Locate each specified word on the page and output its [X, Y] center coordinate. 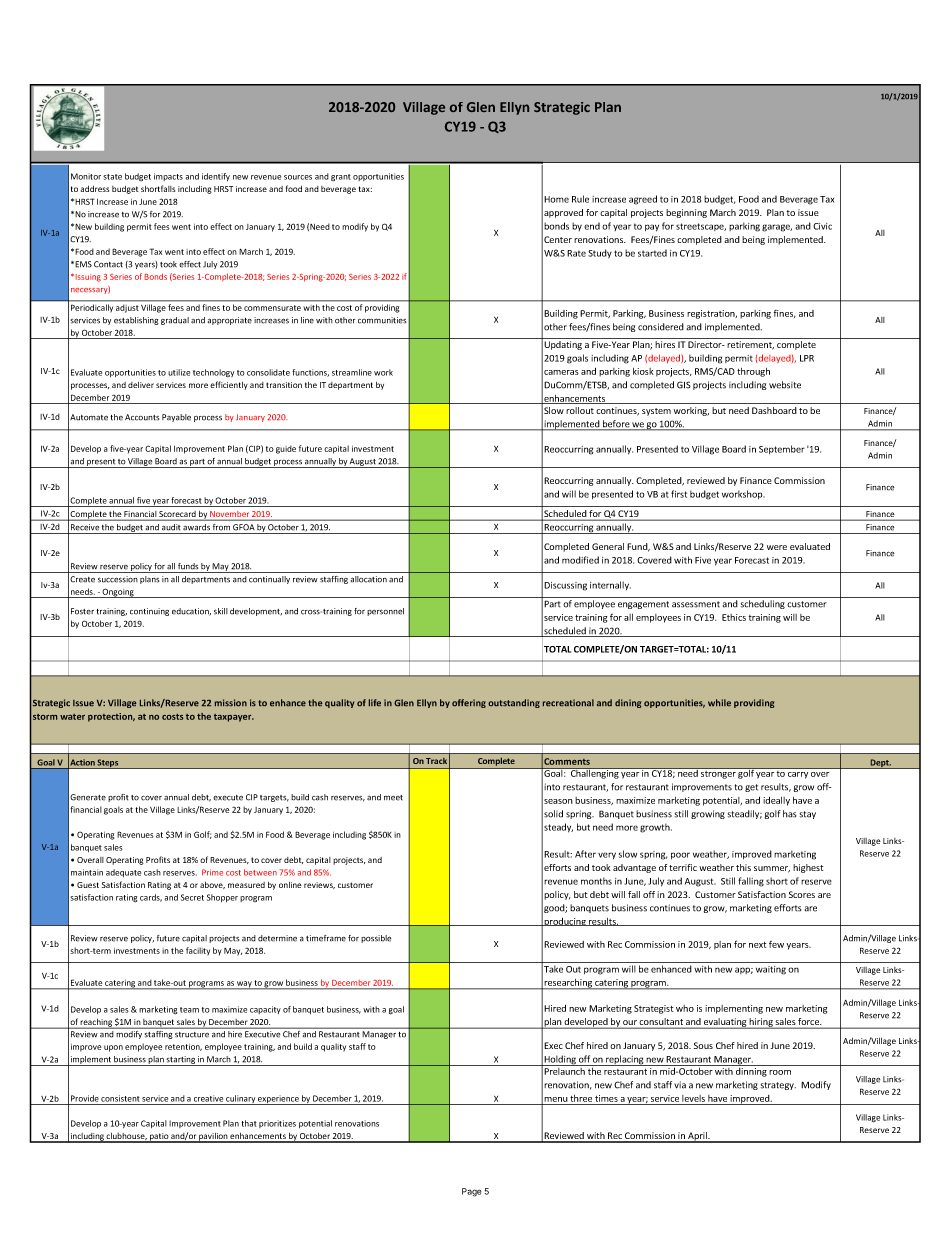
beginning [686, 213]
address [95, 189]
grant [341, 177]
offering [469, 703]
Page [472, 1192]
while [719, 702]
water [72, 717]
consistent [120, 1098]
